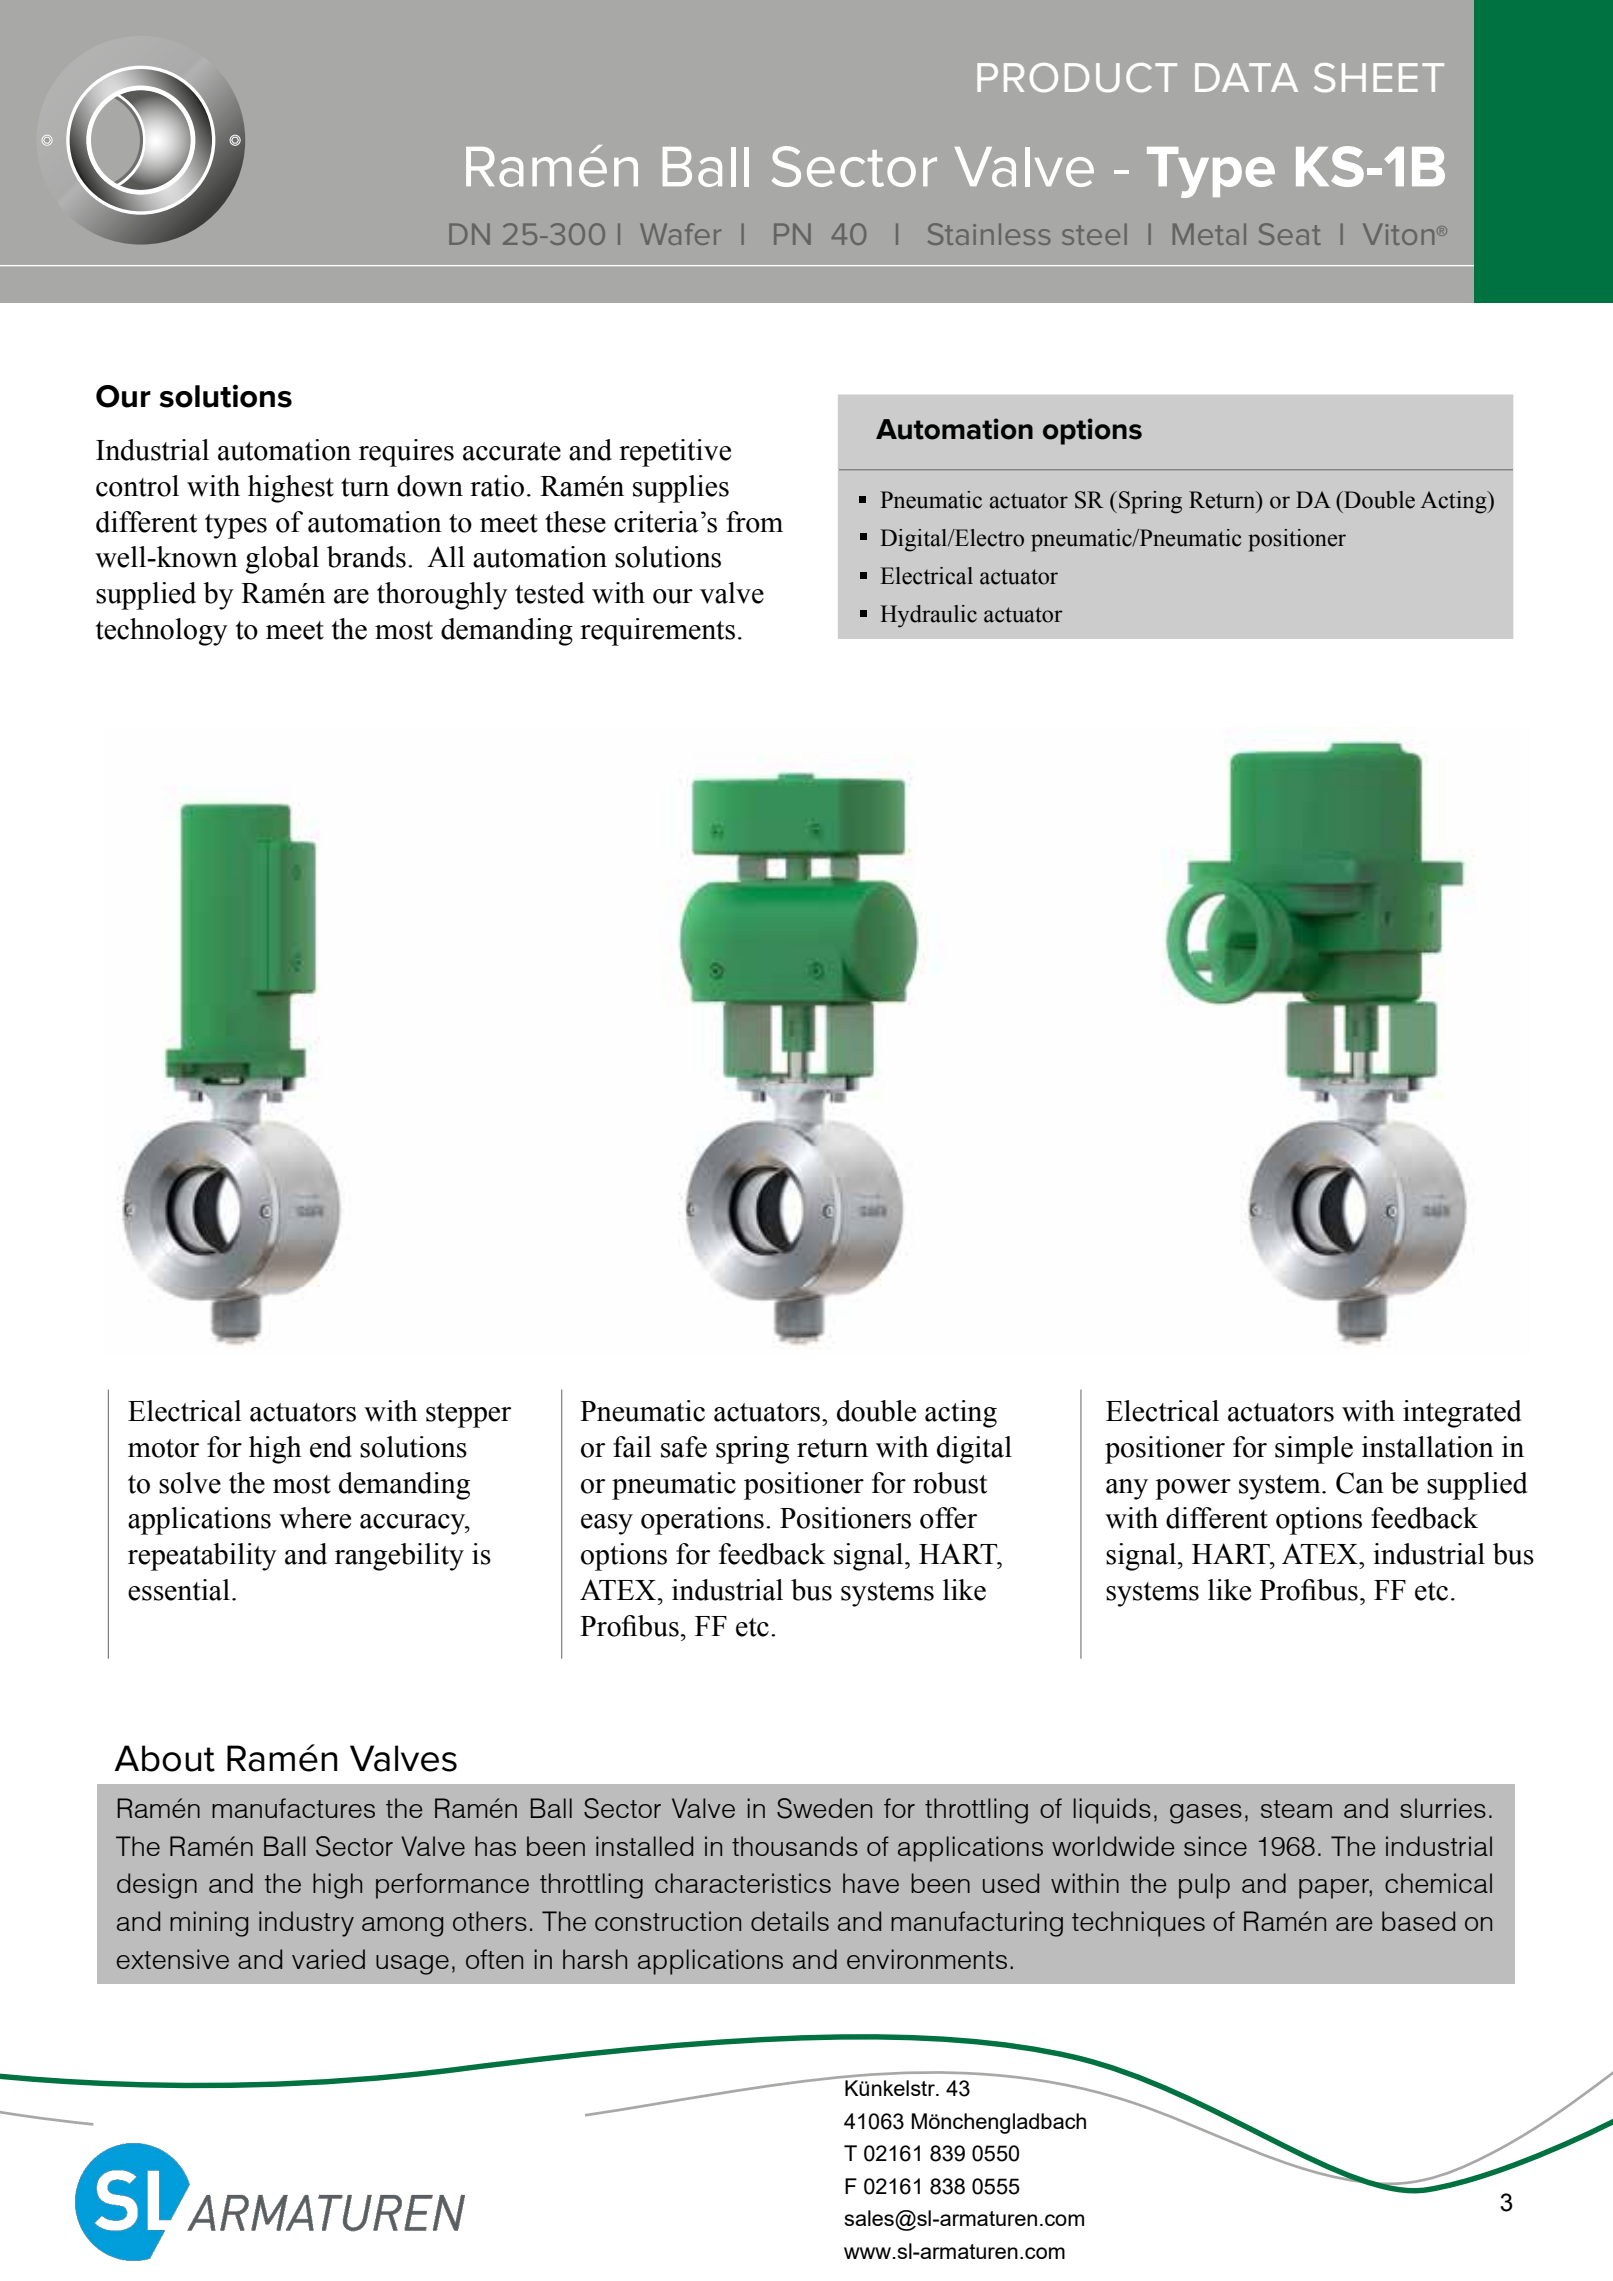 The width and height of the image is (1613, 2281). Describe the element at coordinates (1246, 77) in the image. I see `DATA` at that location.
